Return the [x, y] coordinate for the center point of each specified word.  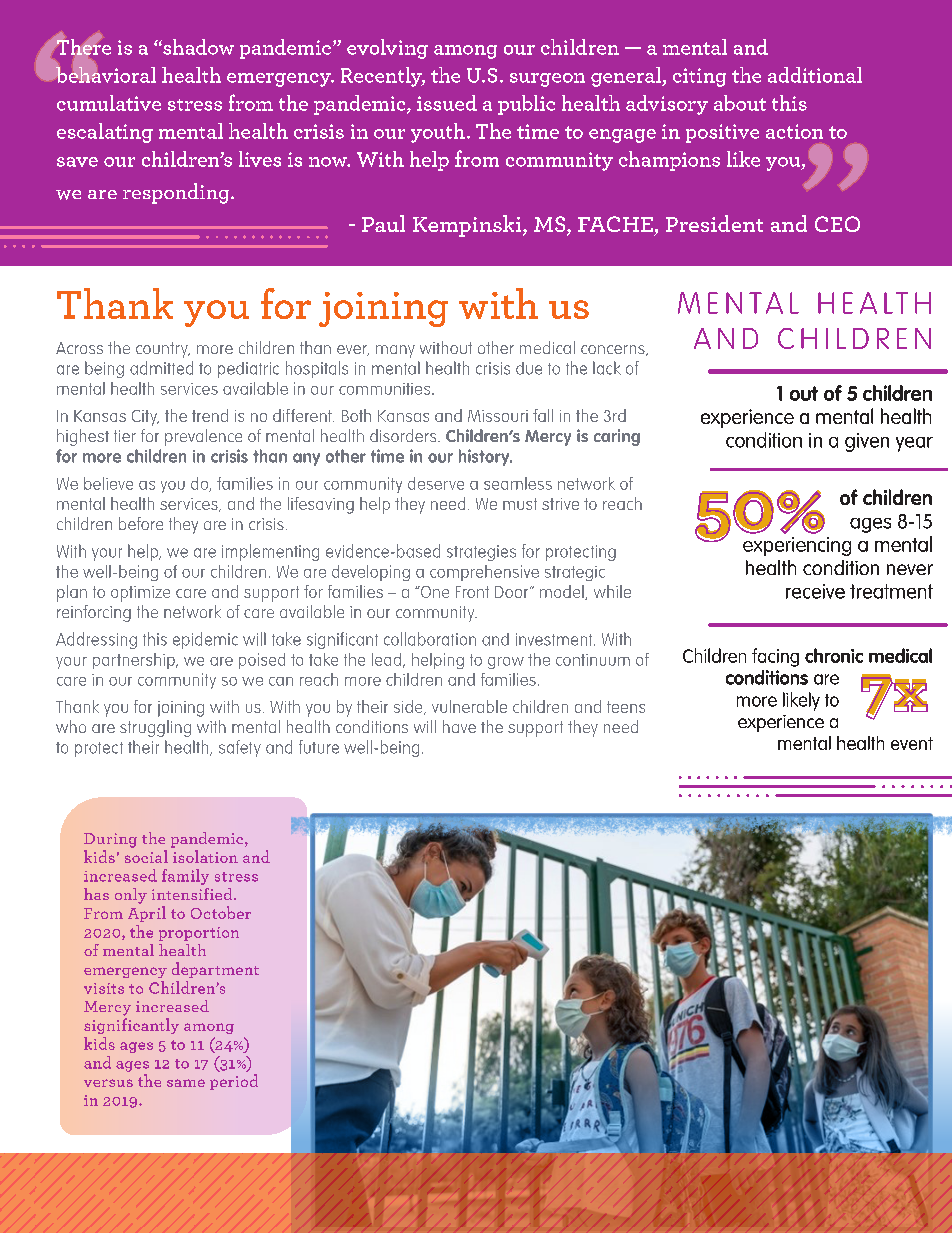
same [186, 1083]
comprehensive [484, 573]
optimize [140, 594]
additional [815, 75]
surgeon [547, 80]
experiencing [797, 546]
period [234, 1082]
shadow [197, 47]
